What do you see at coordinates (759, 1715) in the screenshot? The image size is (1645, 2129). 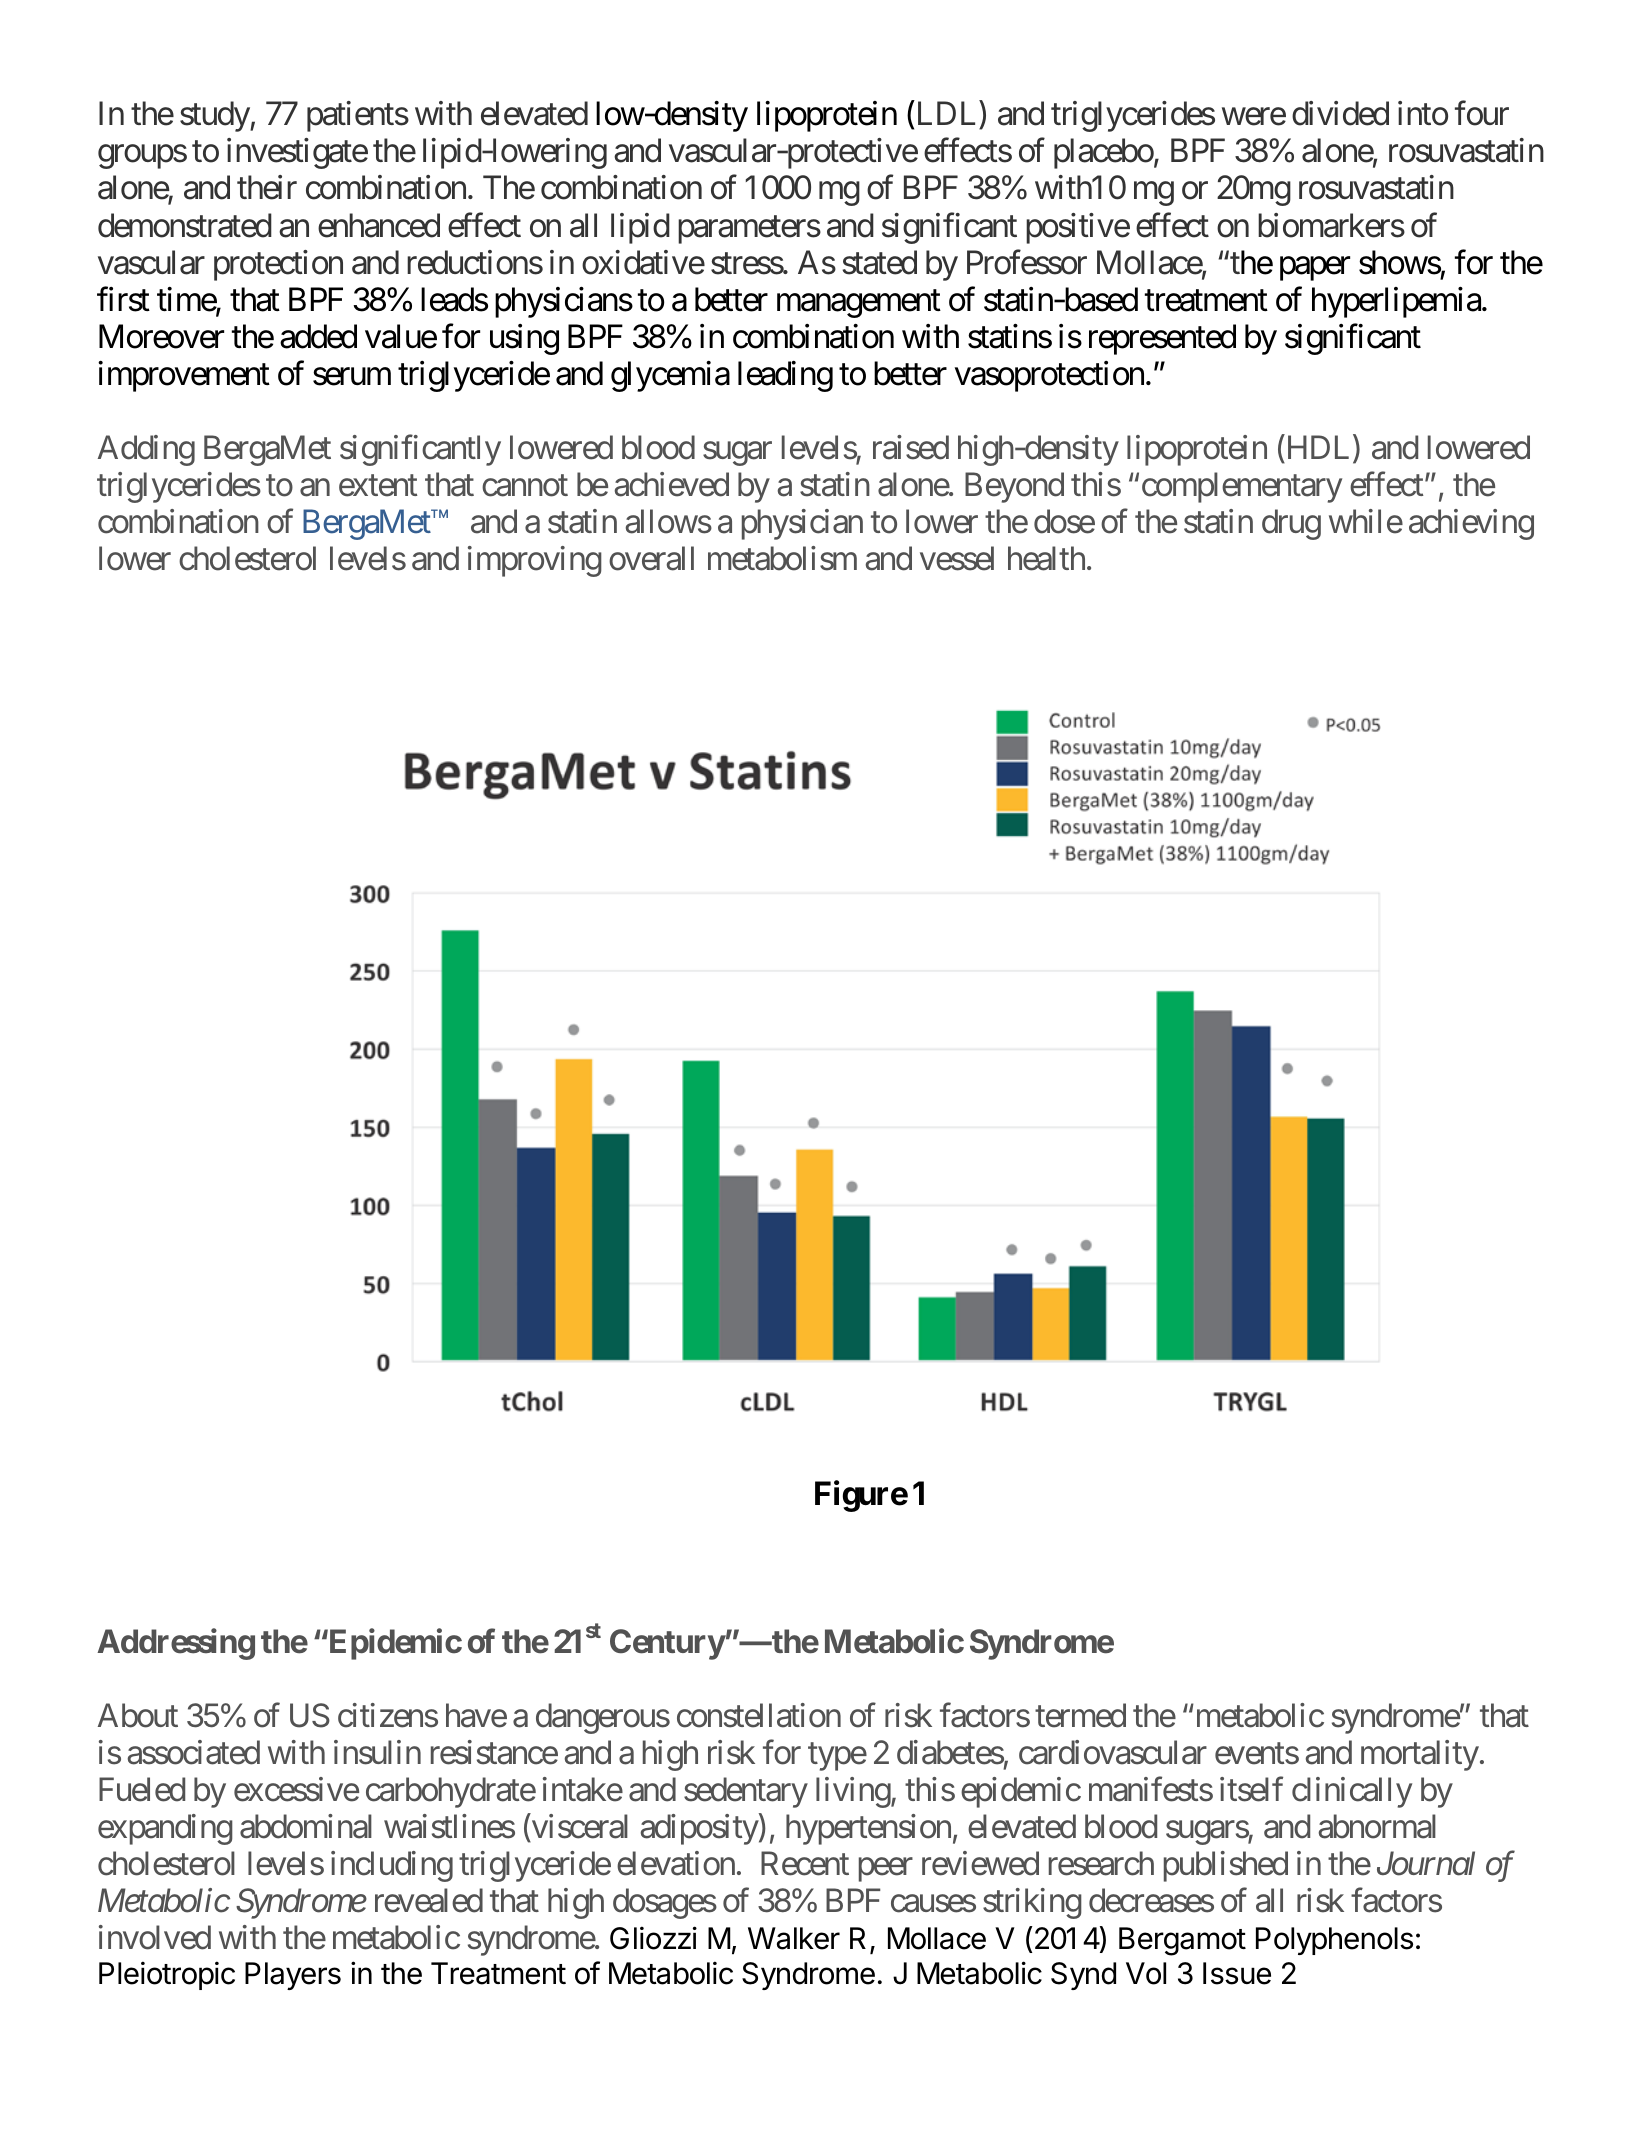 I see `constellation` at bounding box center [759, 1715].
